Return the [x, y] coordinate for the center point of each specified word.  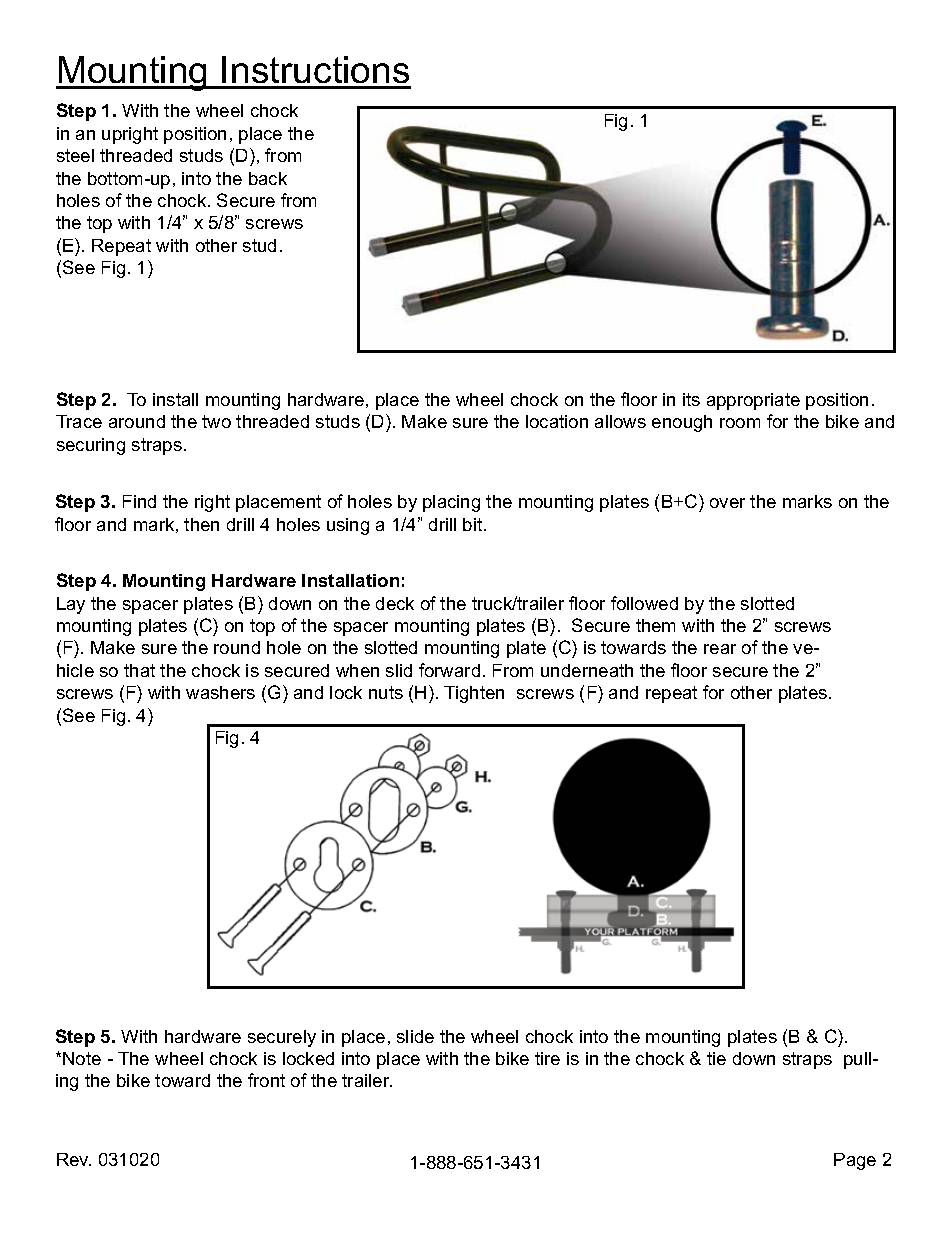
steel [75, 155]
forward [449, 670]
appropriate [753, 401]
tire [547, 1058]
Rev [74, 1159]
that [139, 670]
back [268, 178]
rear [720, 649]
